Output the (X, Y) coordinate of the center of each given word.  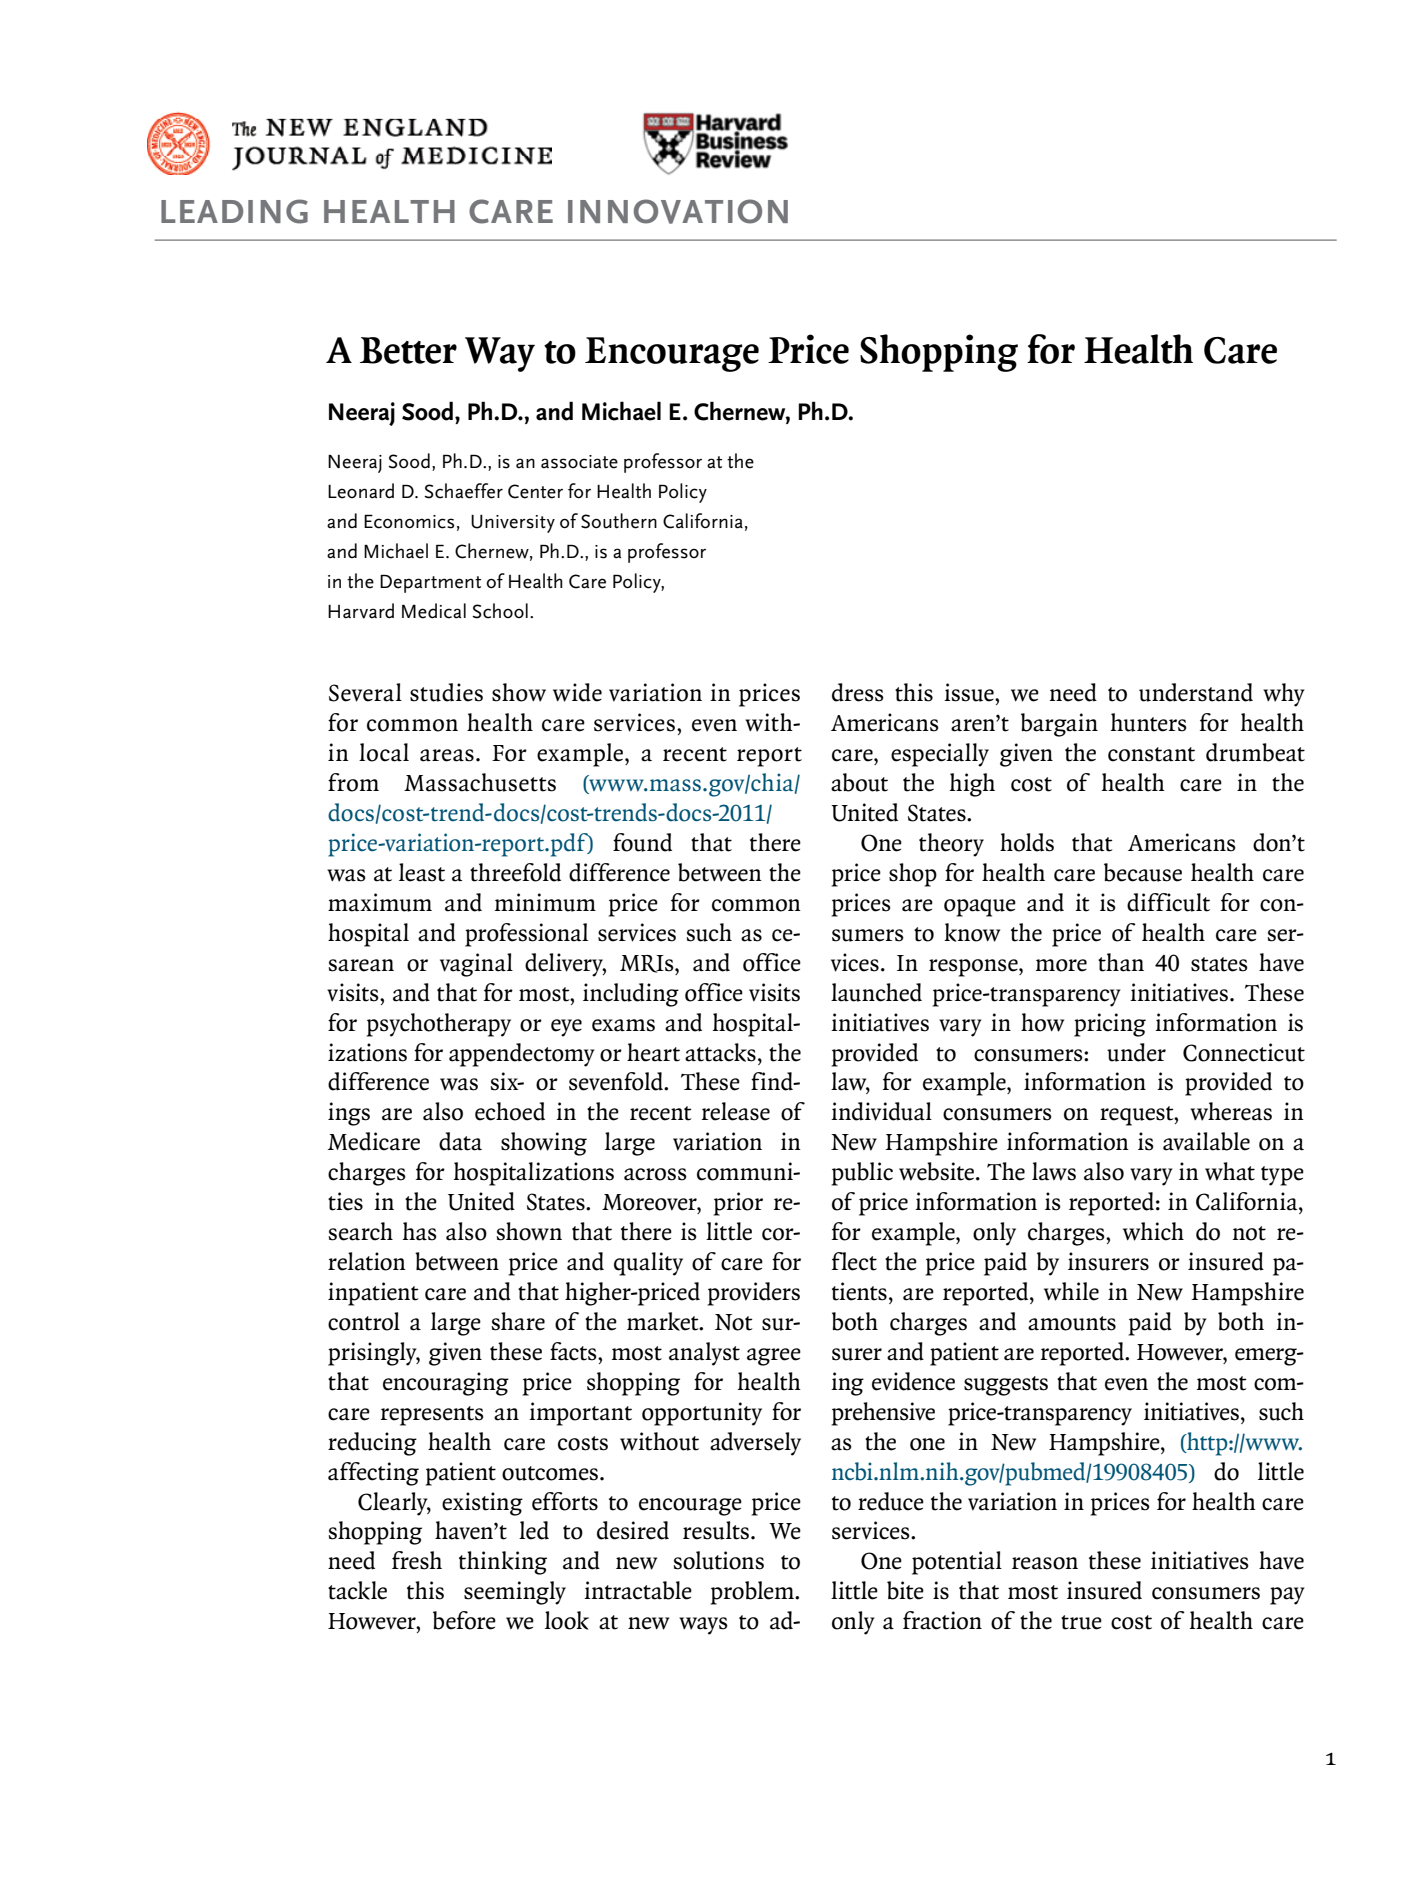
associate (579, 462)
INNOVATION (678, 211)
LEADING (234, 211)
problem (753, 1593)
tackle (357, 1590)
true (1081, 1622)
